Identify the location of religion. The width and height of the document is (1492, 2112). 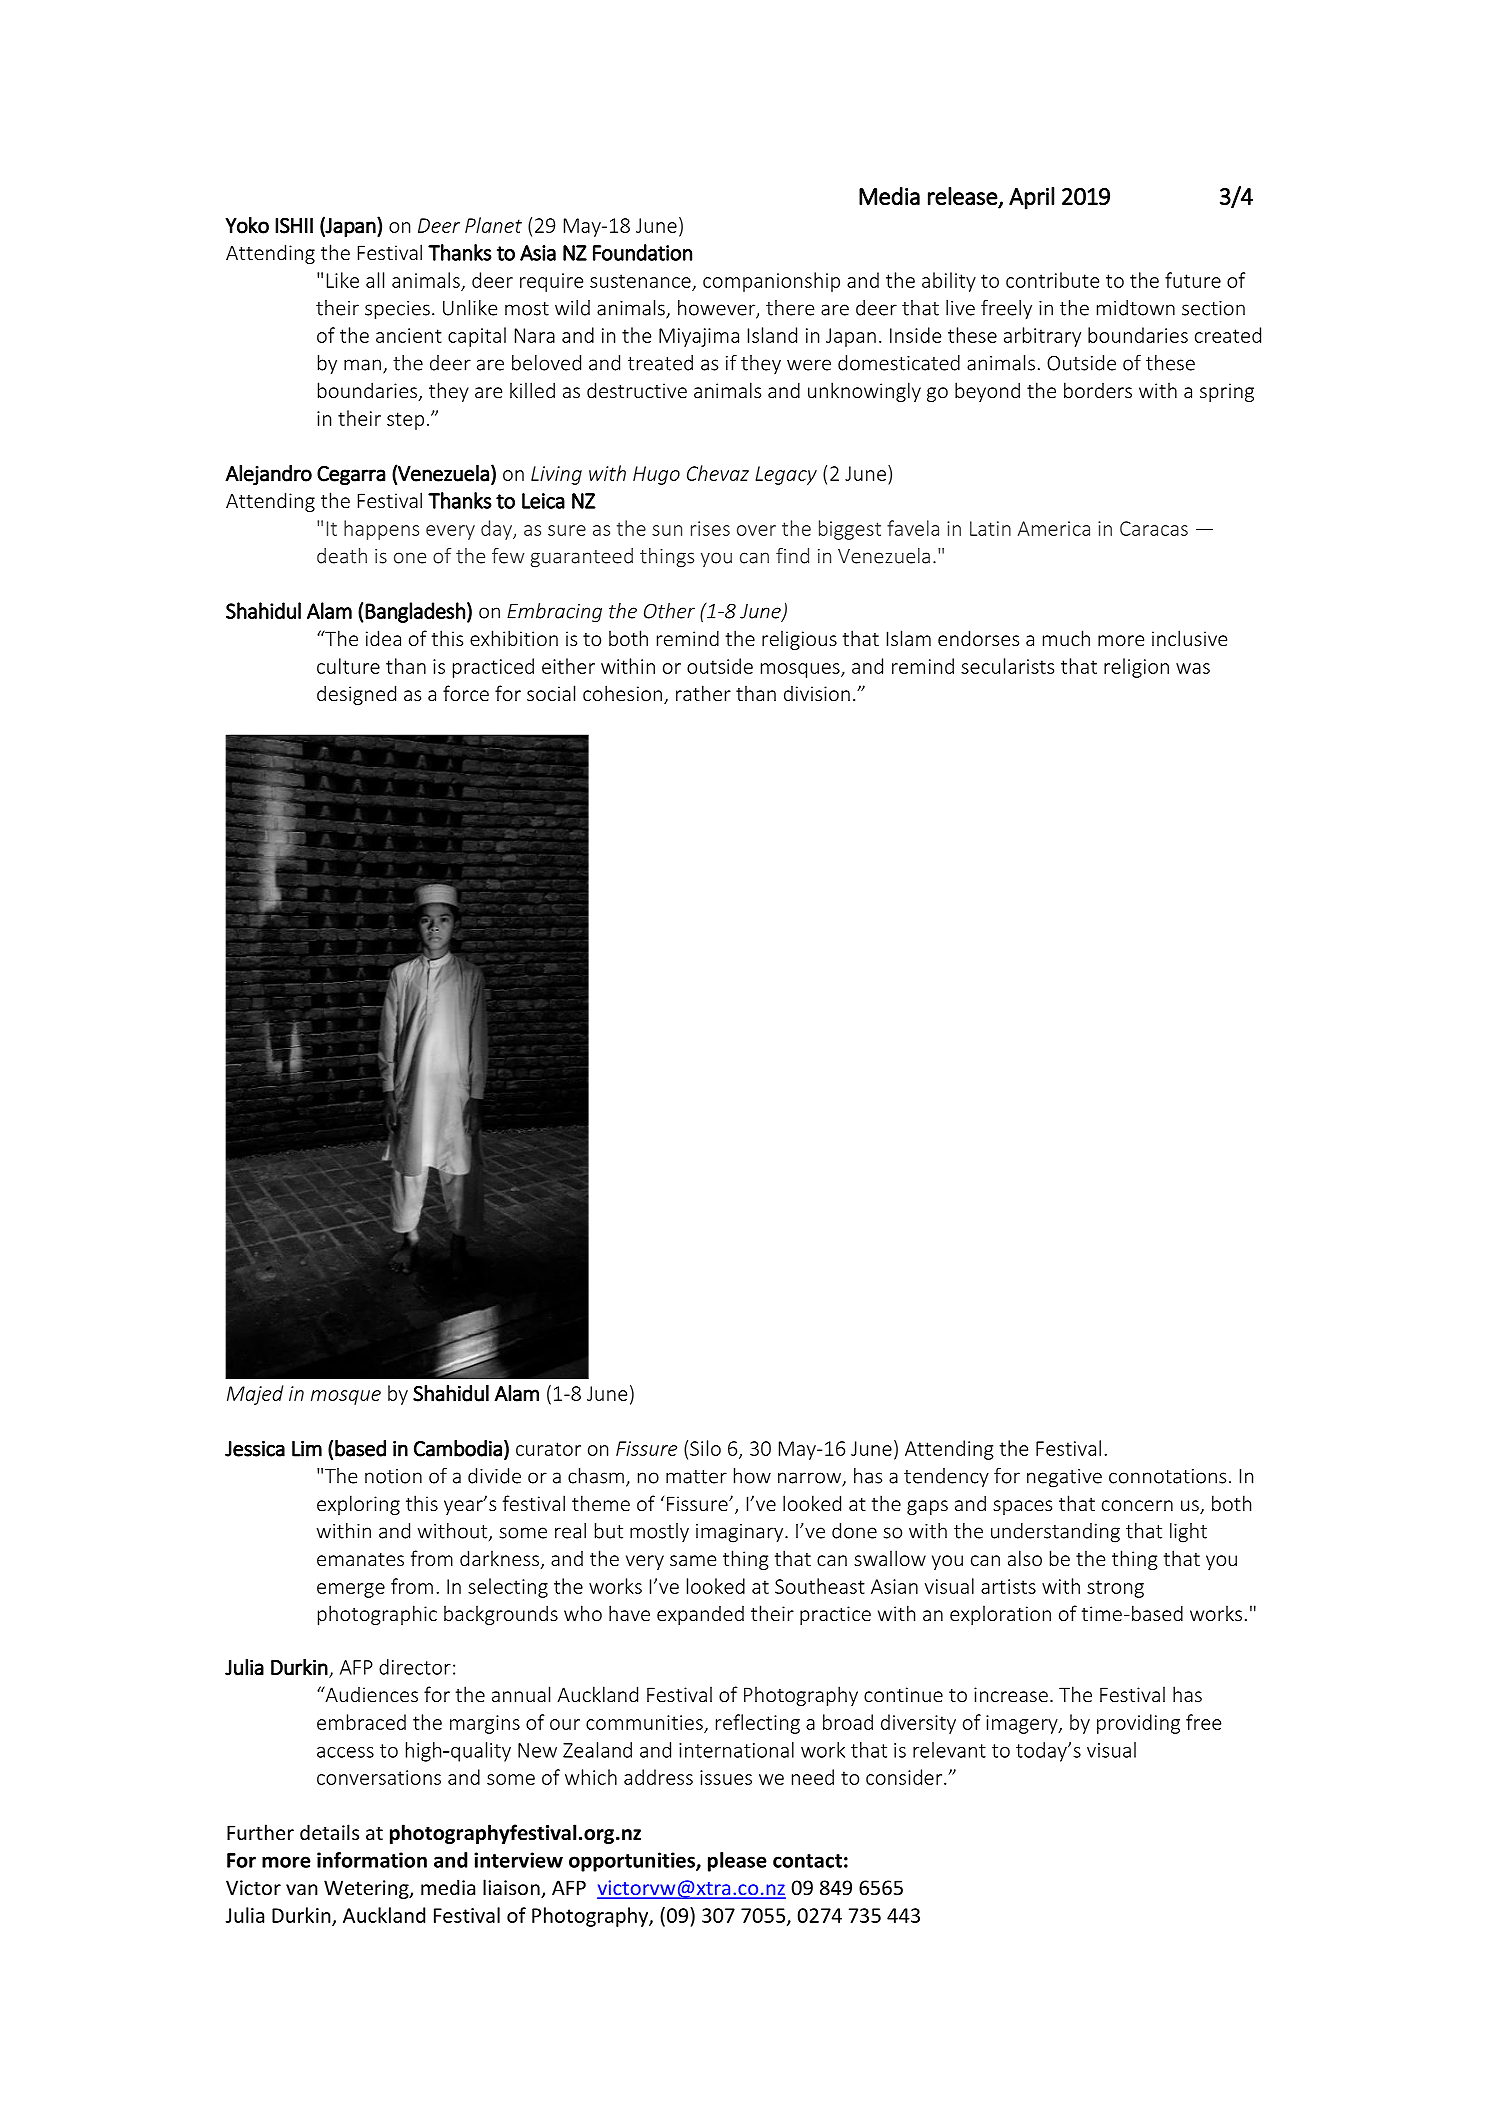
(1136, 668).
